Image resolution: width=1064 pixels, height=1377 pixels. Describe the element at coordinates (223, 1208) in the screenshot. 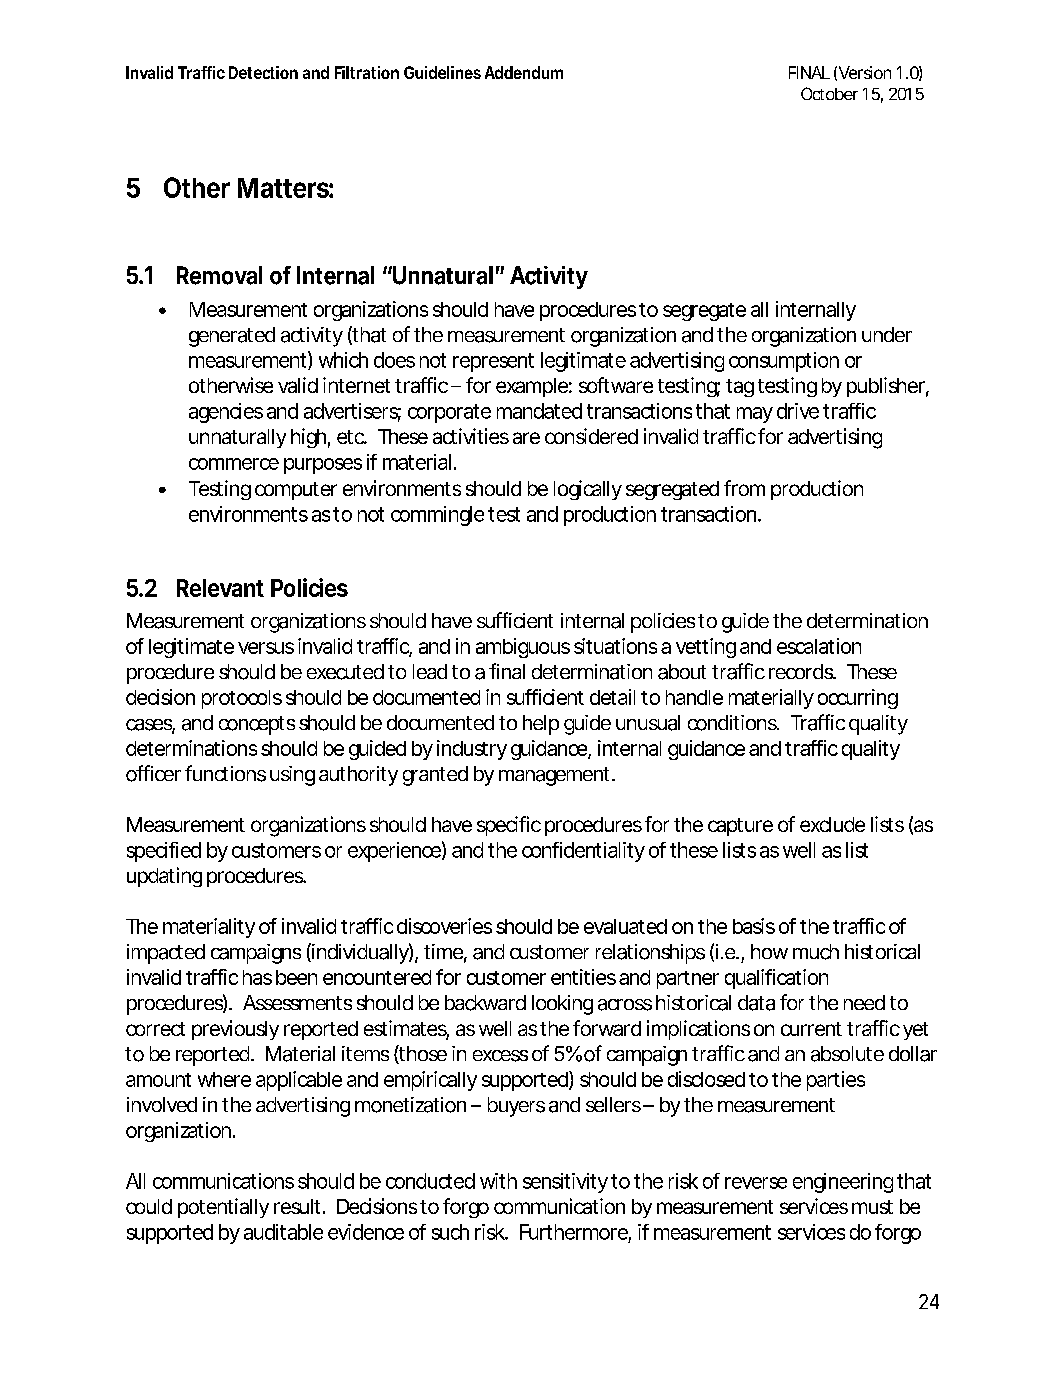

I see `potentially` at that location.
